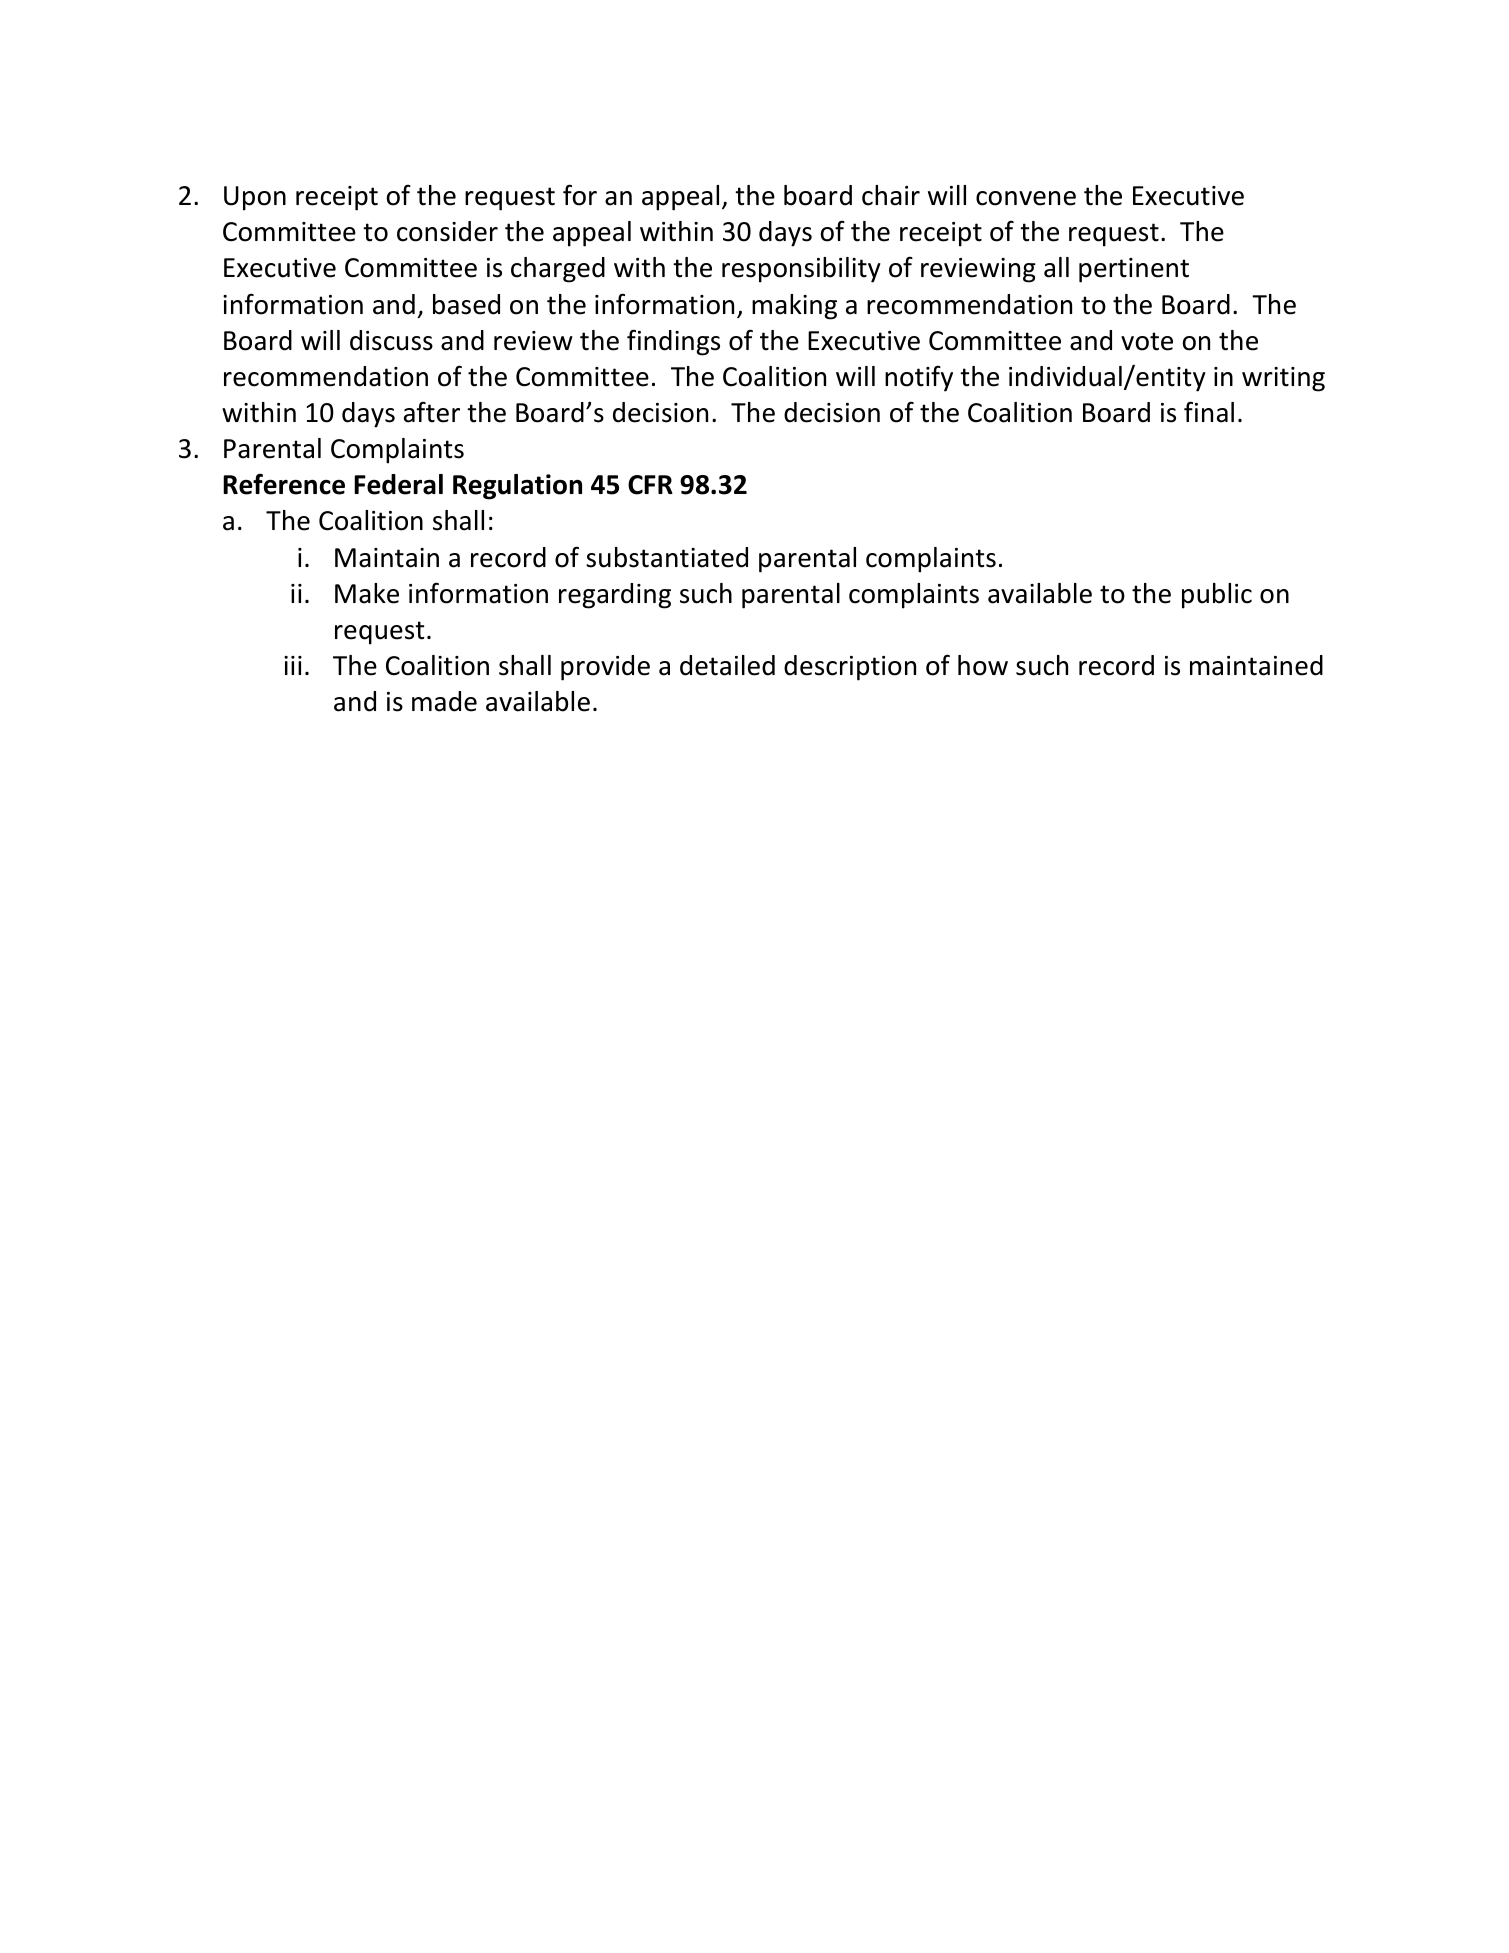  Describe the element at coordinates (1026, 198) in the screenshot. I see `convene` at that location.
